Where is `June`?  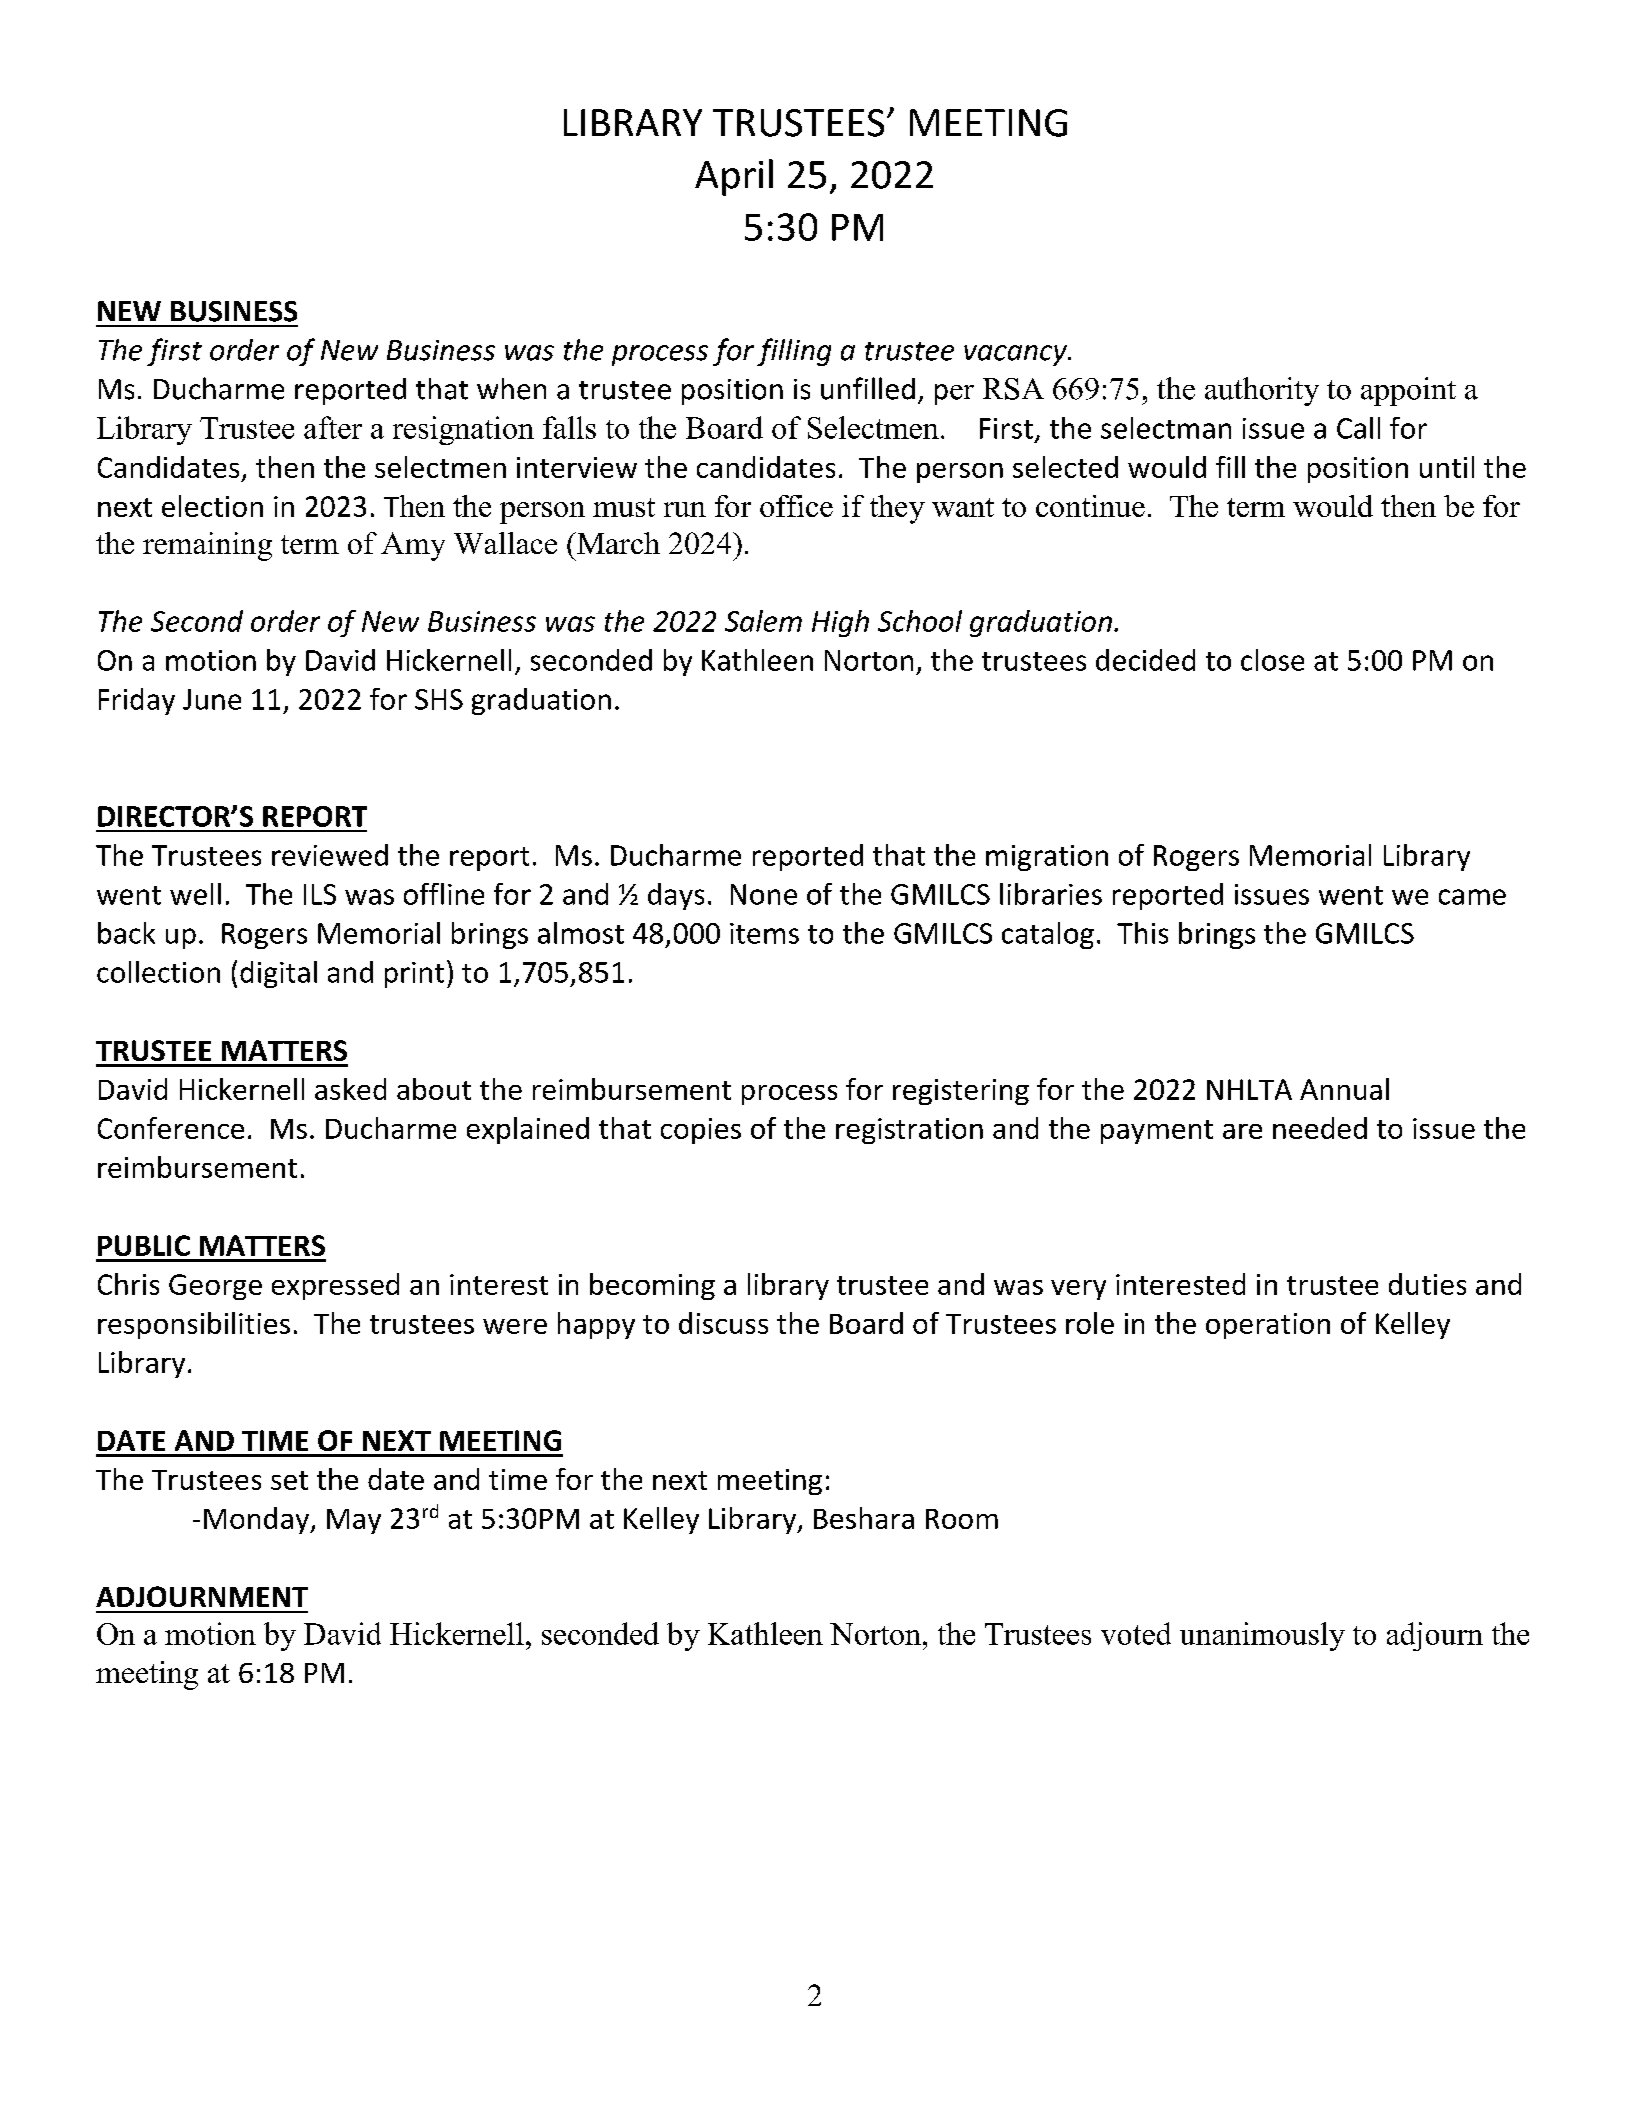
June is located at coordinates (212, 699).
